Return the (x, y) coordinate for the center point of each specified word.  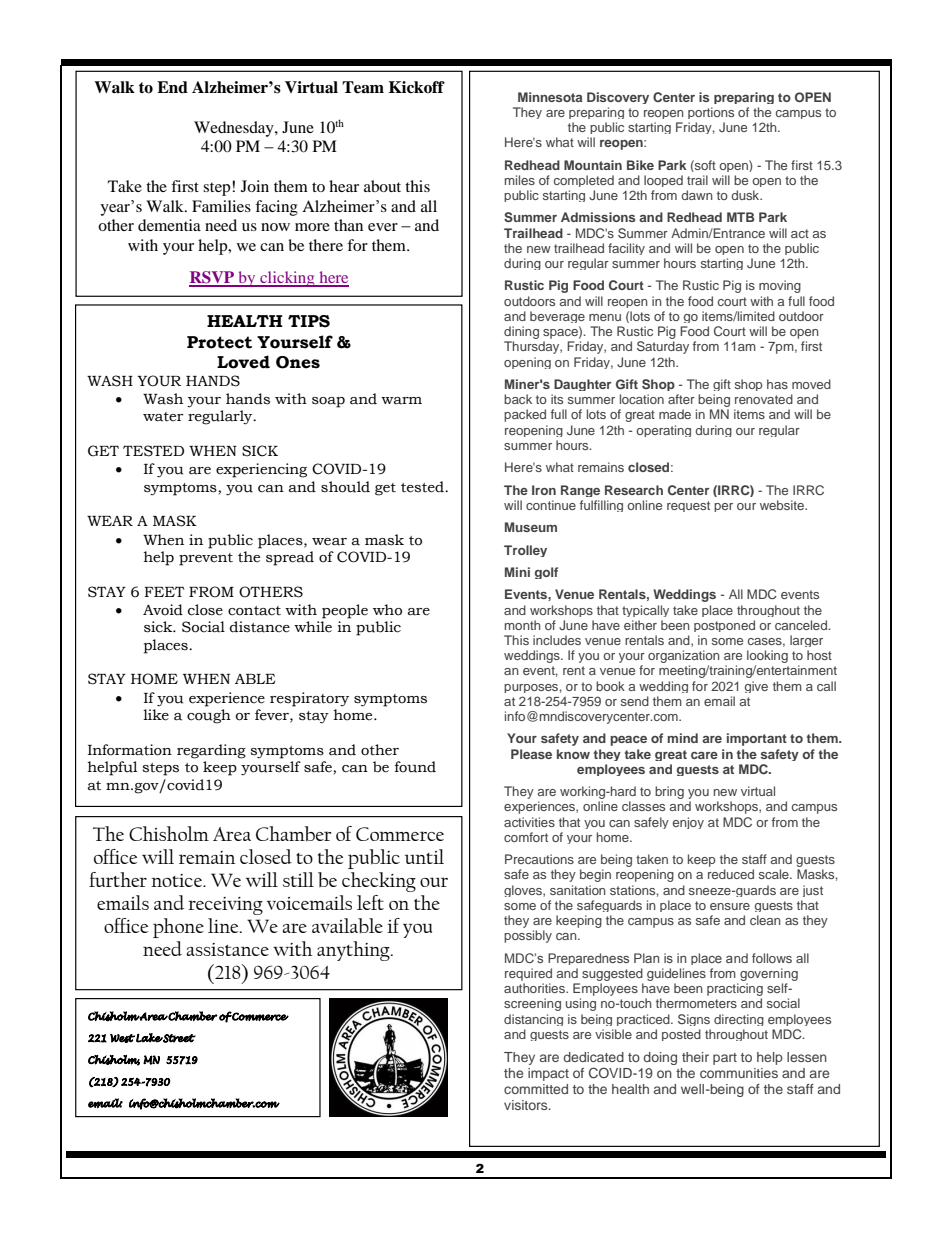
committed (536, 1089)
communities (739, 1073)
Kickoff (417, 87)
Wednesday (235, 129)
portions (711, 113)
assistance (227, 949)
